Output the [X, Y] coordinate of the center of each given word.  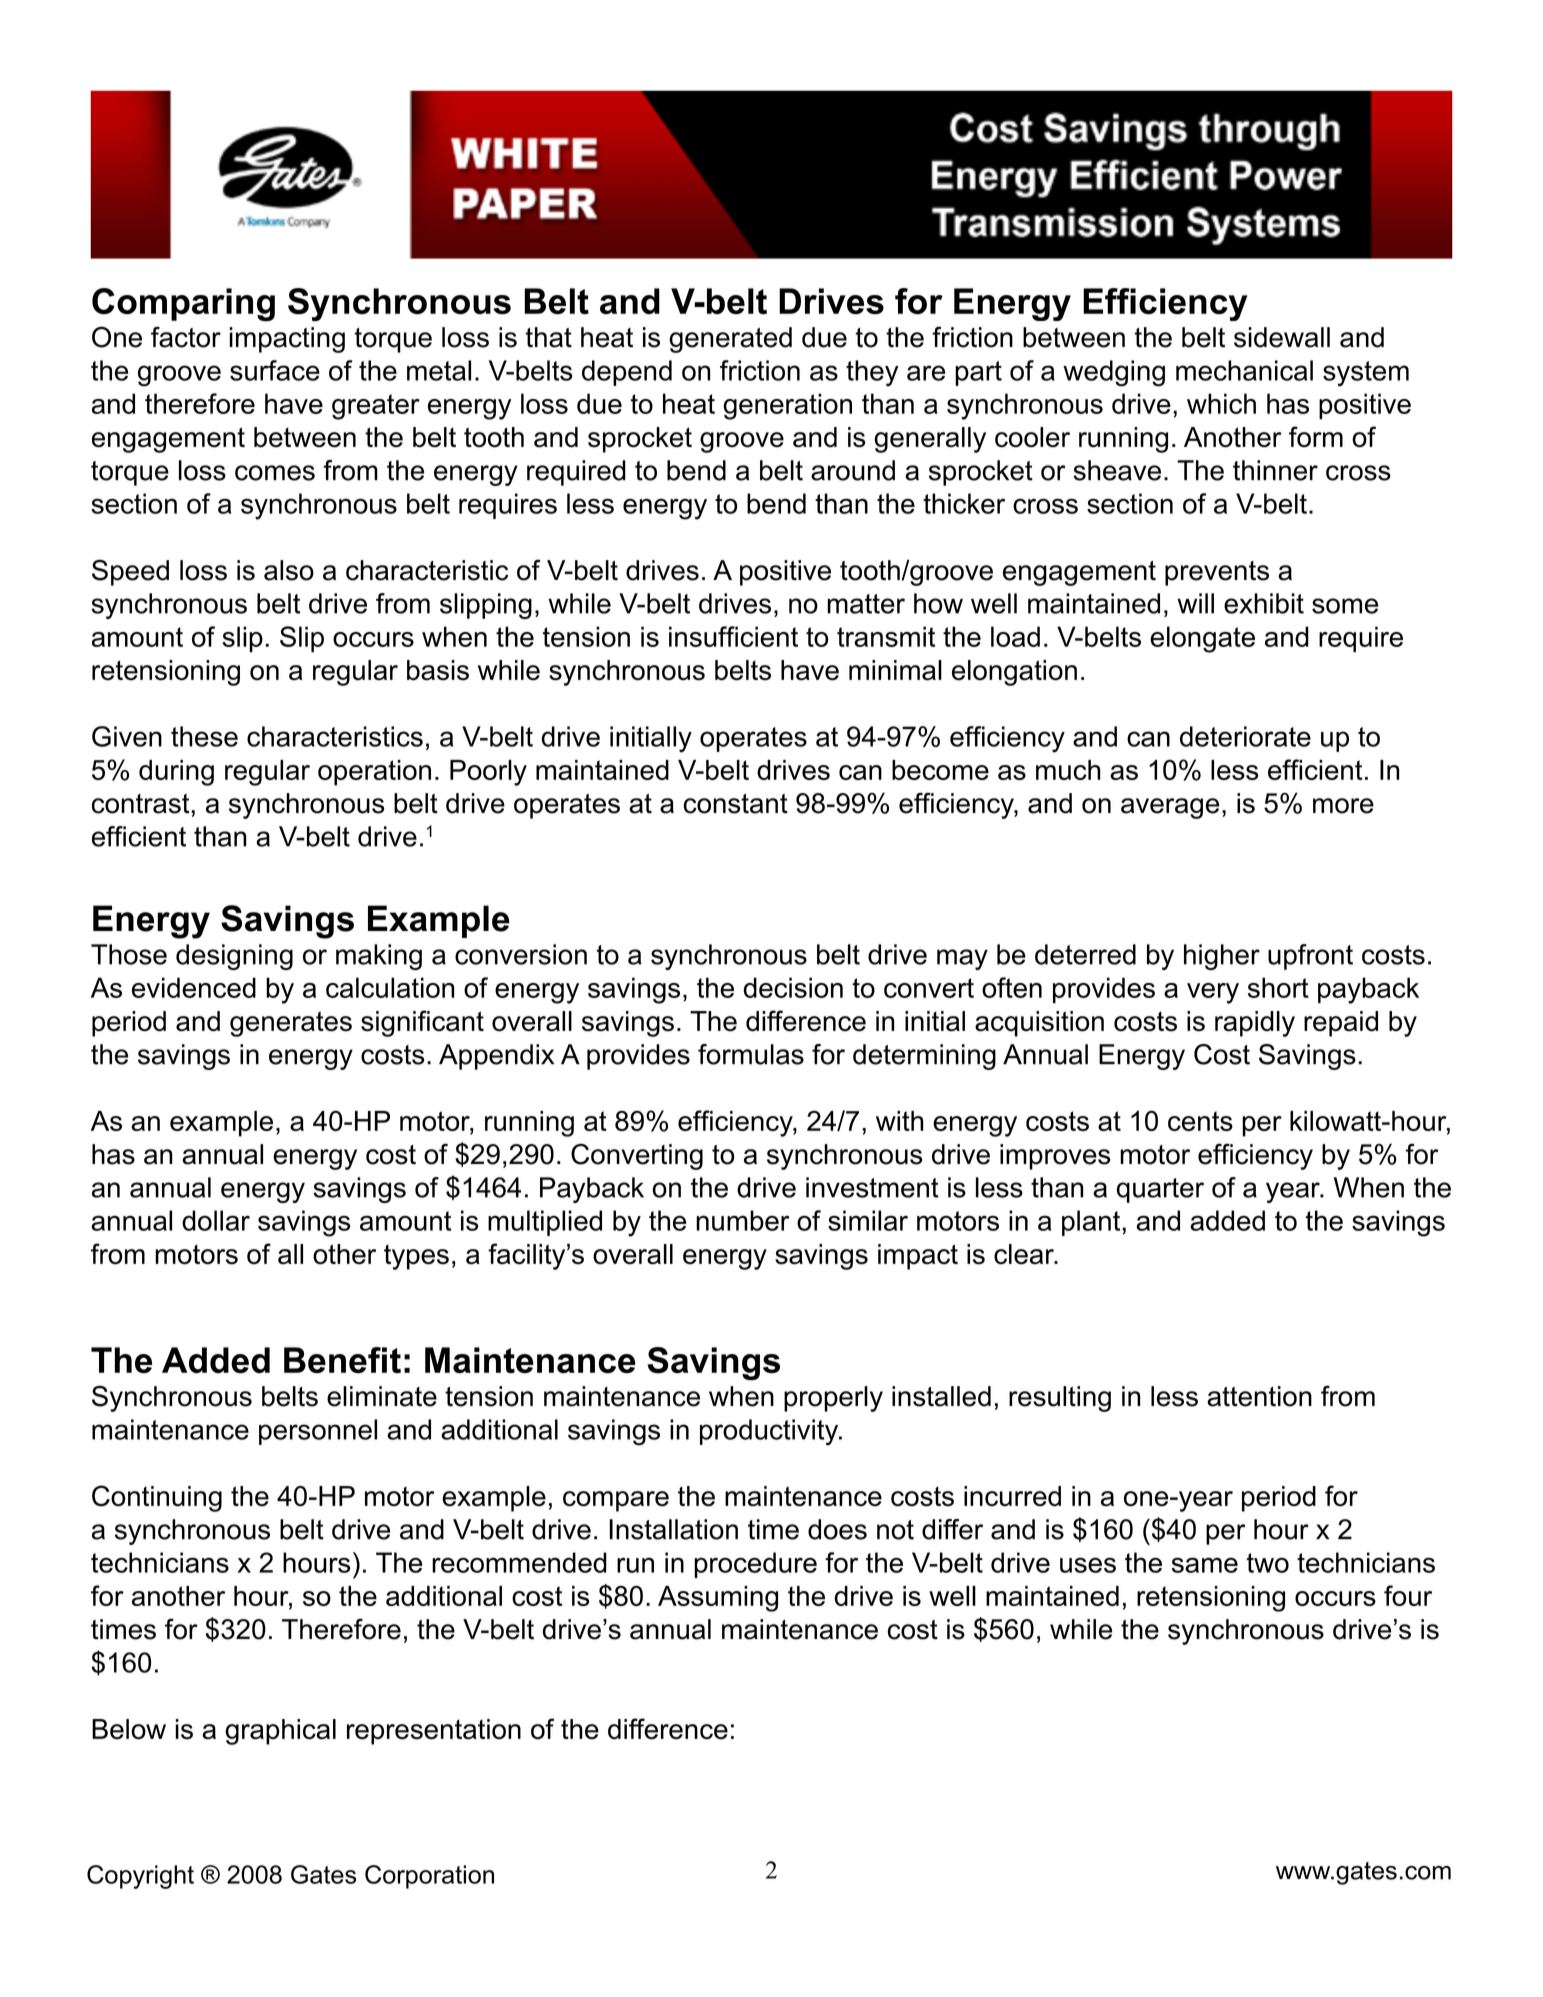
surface [275, 370]
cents [1200, 1121]
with [900, 1121]
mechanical [1244, 370]
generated [730, 340]
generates [291, 1024]
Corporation [429, 1877]
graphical [280, 1732]
